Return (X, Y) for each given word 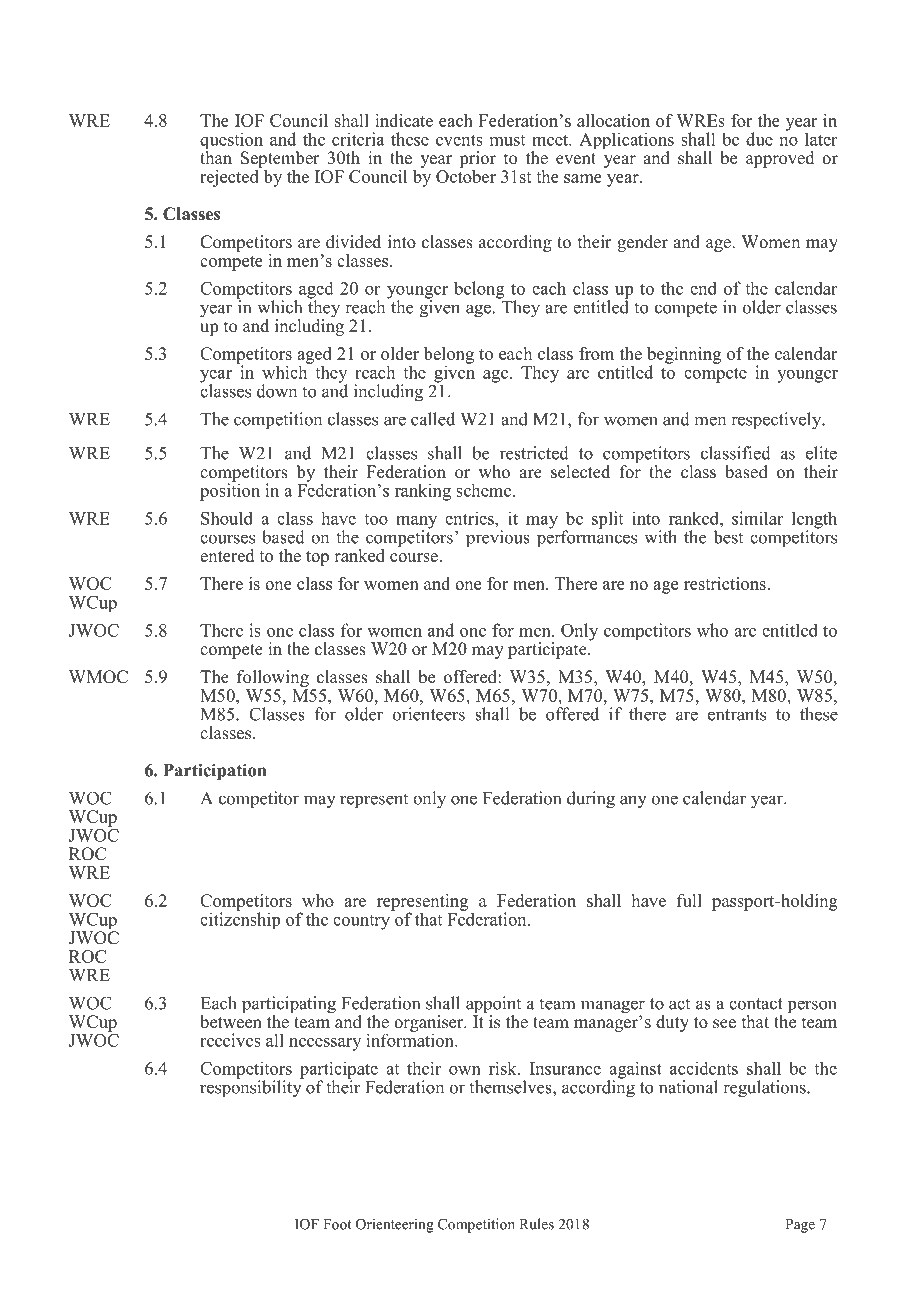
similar (757, 518)
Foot (337, 1224)
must (507, 140)
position (230, 491)
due (759, 139)
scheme (485, 490)
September (280, 161)
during (591, 800)
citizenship (240, 919)
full (689, 900)
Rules (536, 1224)
